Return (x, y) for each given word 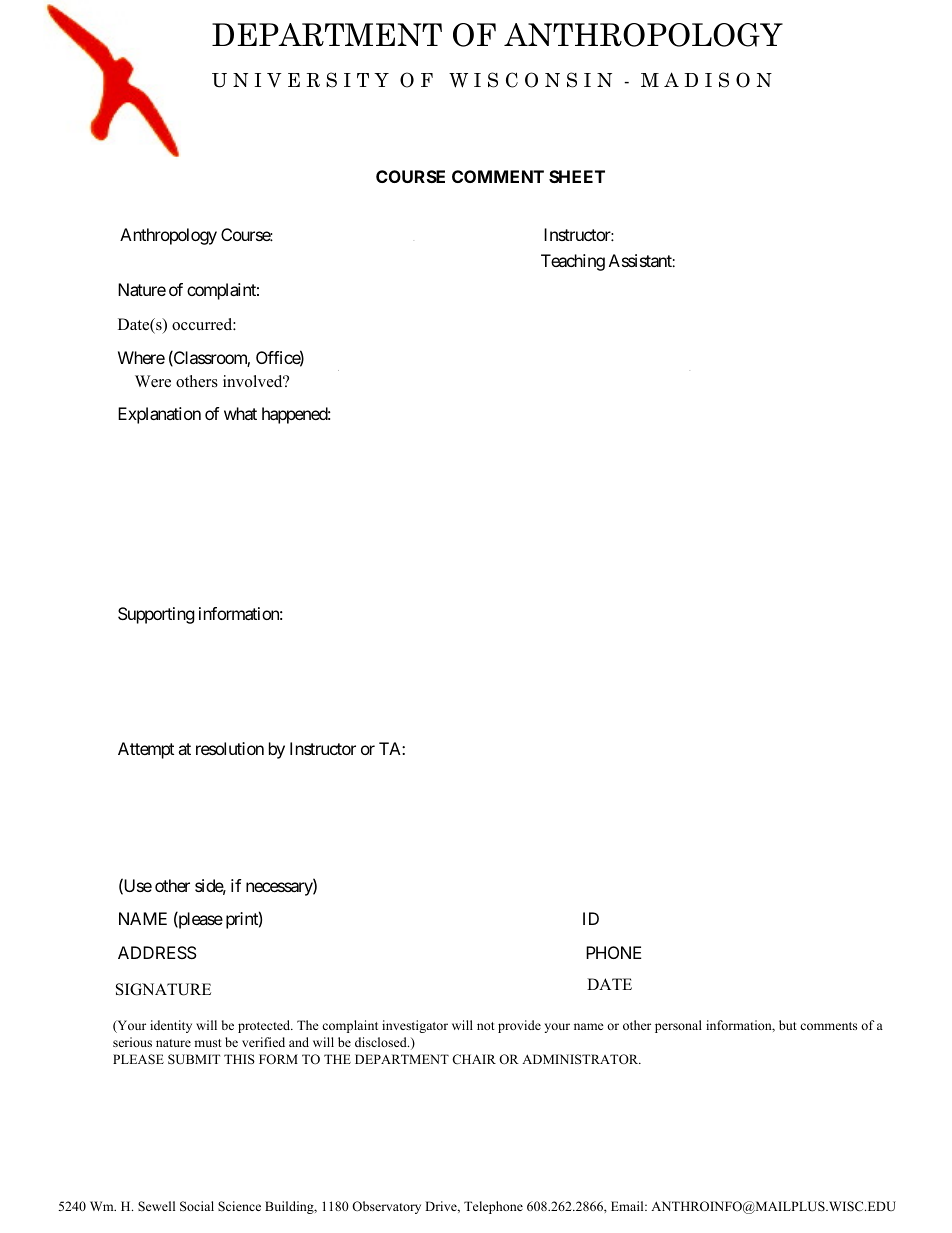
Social (197, 1206)
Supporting (156, 615)
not (486, 1026)
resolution (230, 748)
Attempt (146, 750)
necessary (280, 889)
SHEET (577, 176)
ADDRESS (157, 952)
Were (153, 381)
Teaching (573, 262)
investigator (415, 1026)
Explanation (159, 415)
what (240, 413)
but (788, 1025)
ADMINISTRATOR (581, 1059)
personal (678, 1026)
